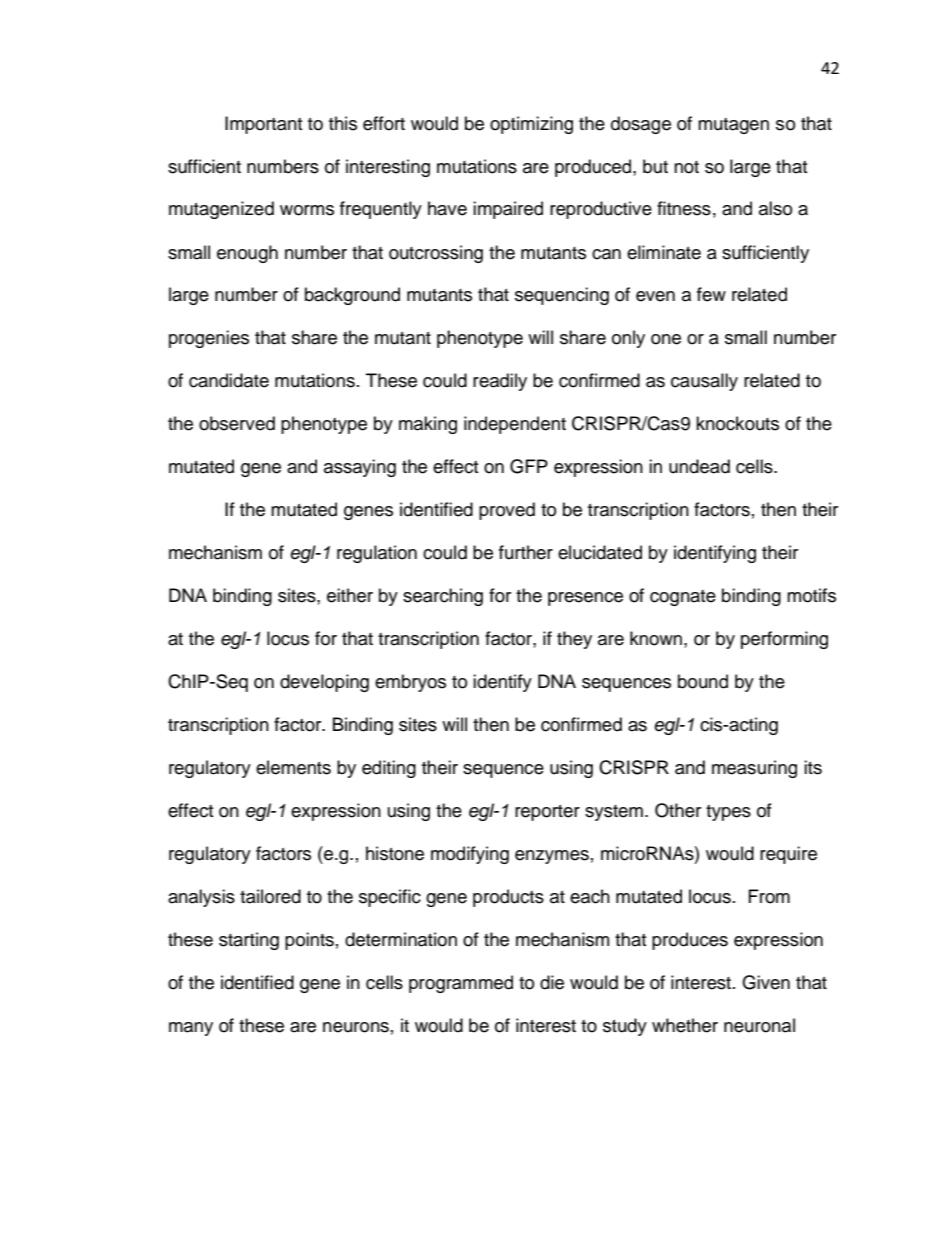 Image resolution: width=952 pixels, height=1233 pixels. I want to click on but, so click(655, 166).
